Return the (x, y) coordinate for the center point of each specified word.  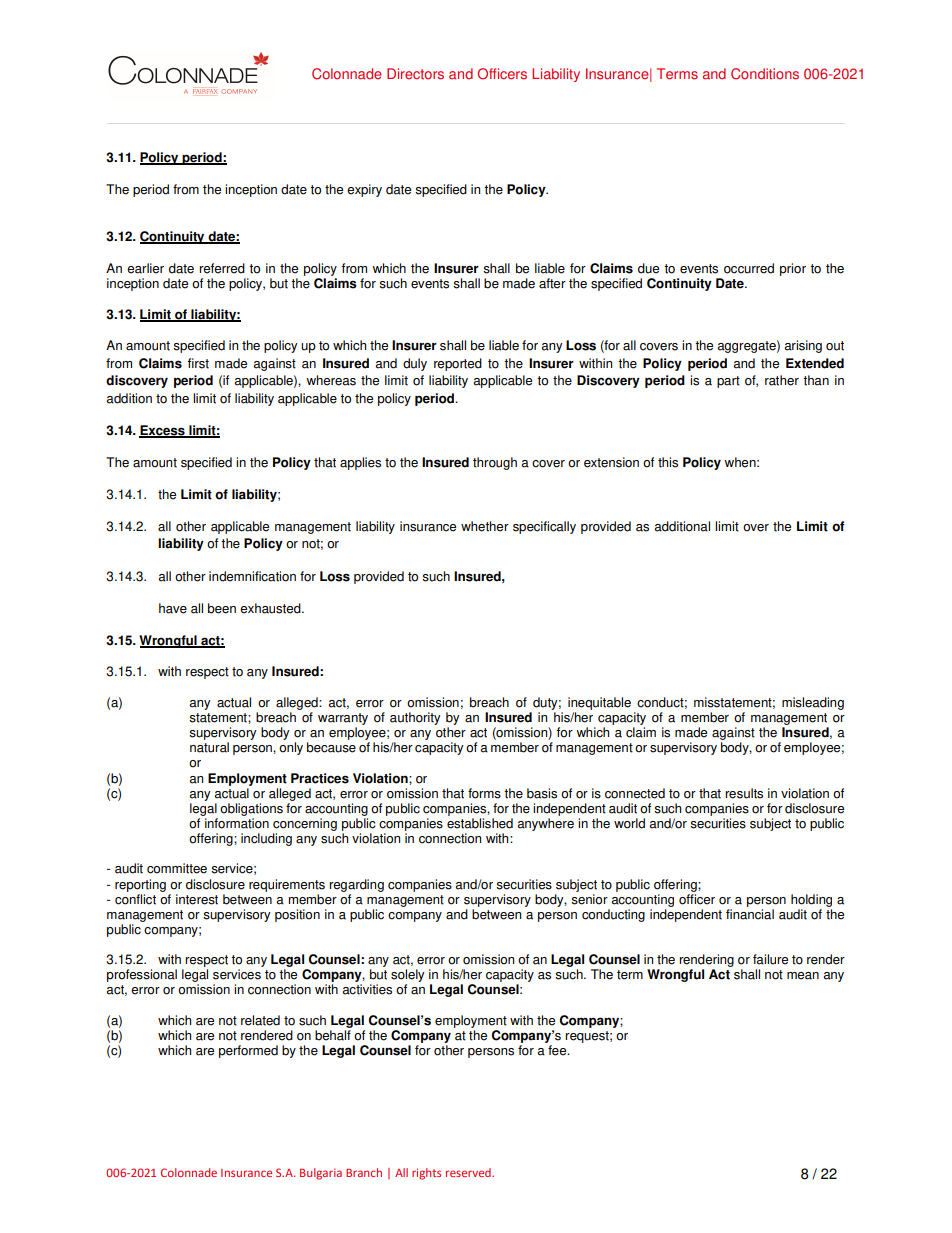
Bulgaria (321, 1174)
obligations (251, 809)
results (744, 793)
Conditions (765, 74)
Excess (163, 431)
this (668, 462)
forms (484, 793)
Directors (415, 74)
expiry (364, 190)
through (495, 463)
